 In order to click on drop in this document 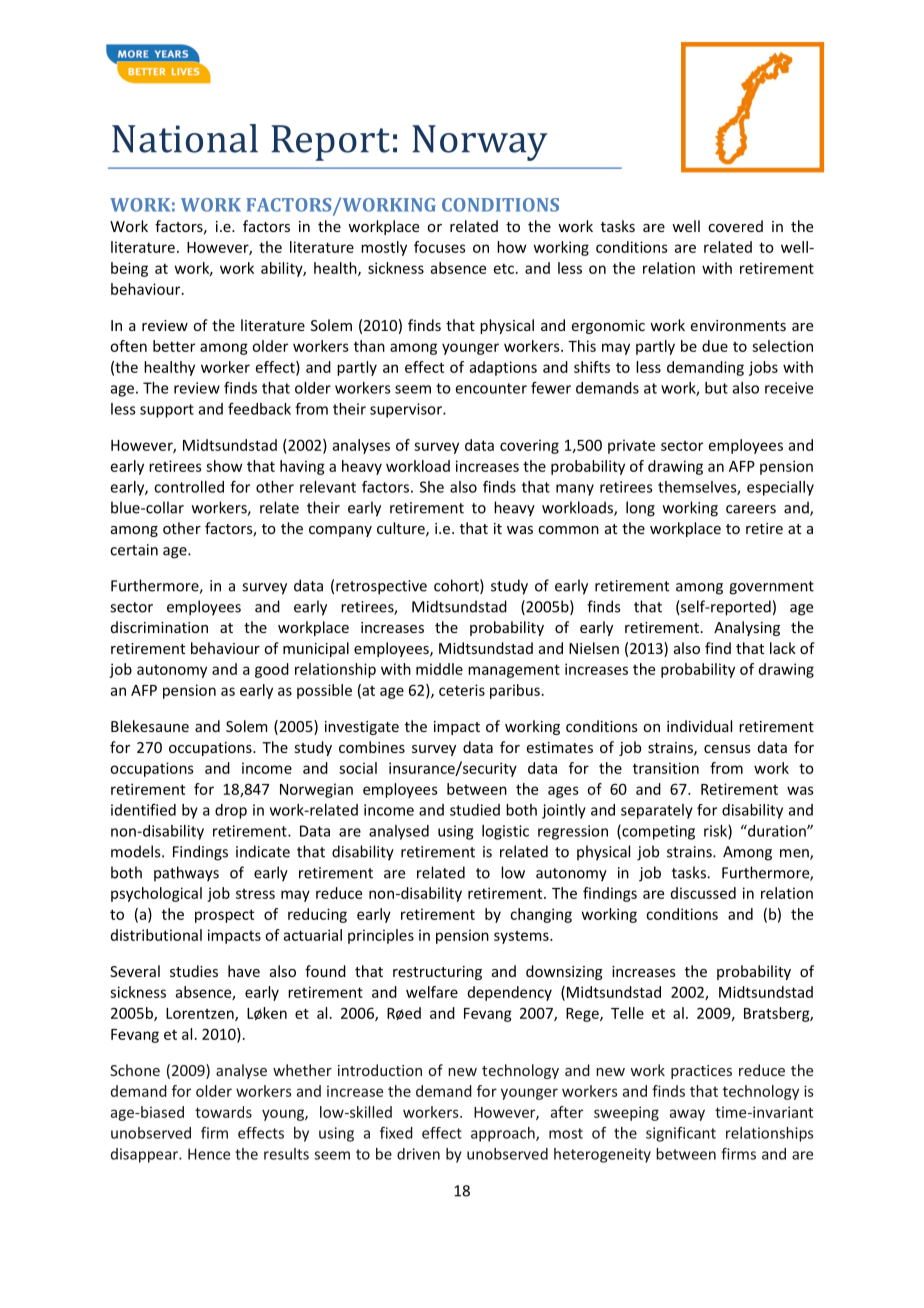, I will do `click(231, 811)`.
